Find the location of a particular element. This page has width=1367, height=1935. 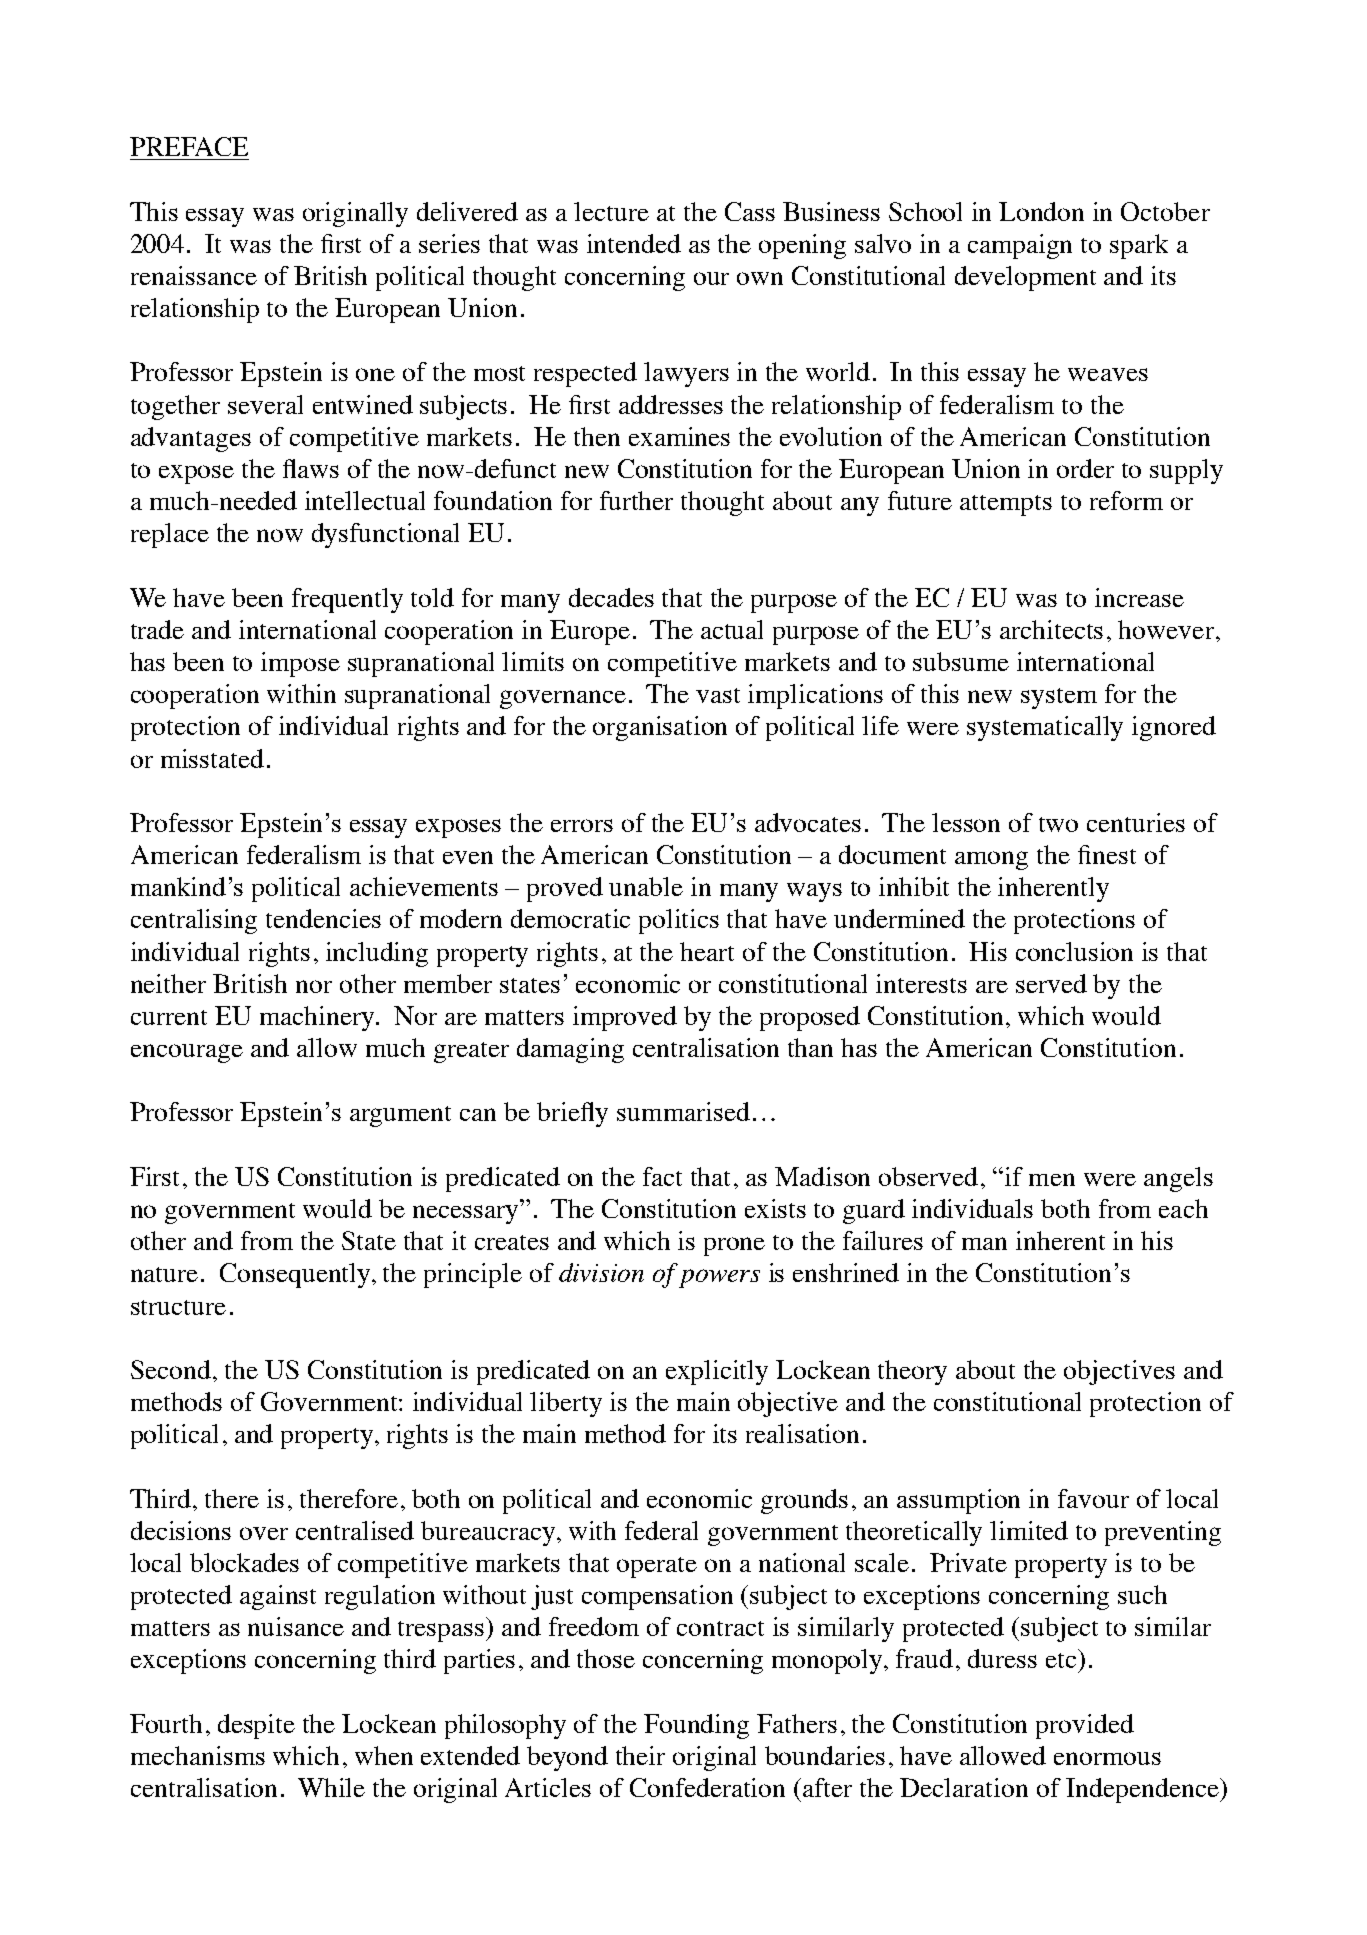

despite is located at coordinates (256, 1726).
